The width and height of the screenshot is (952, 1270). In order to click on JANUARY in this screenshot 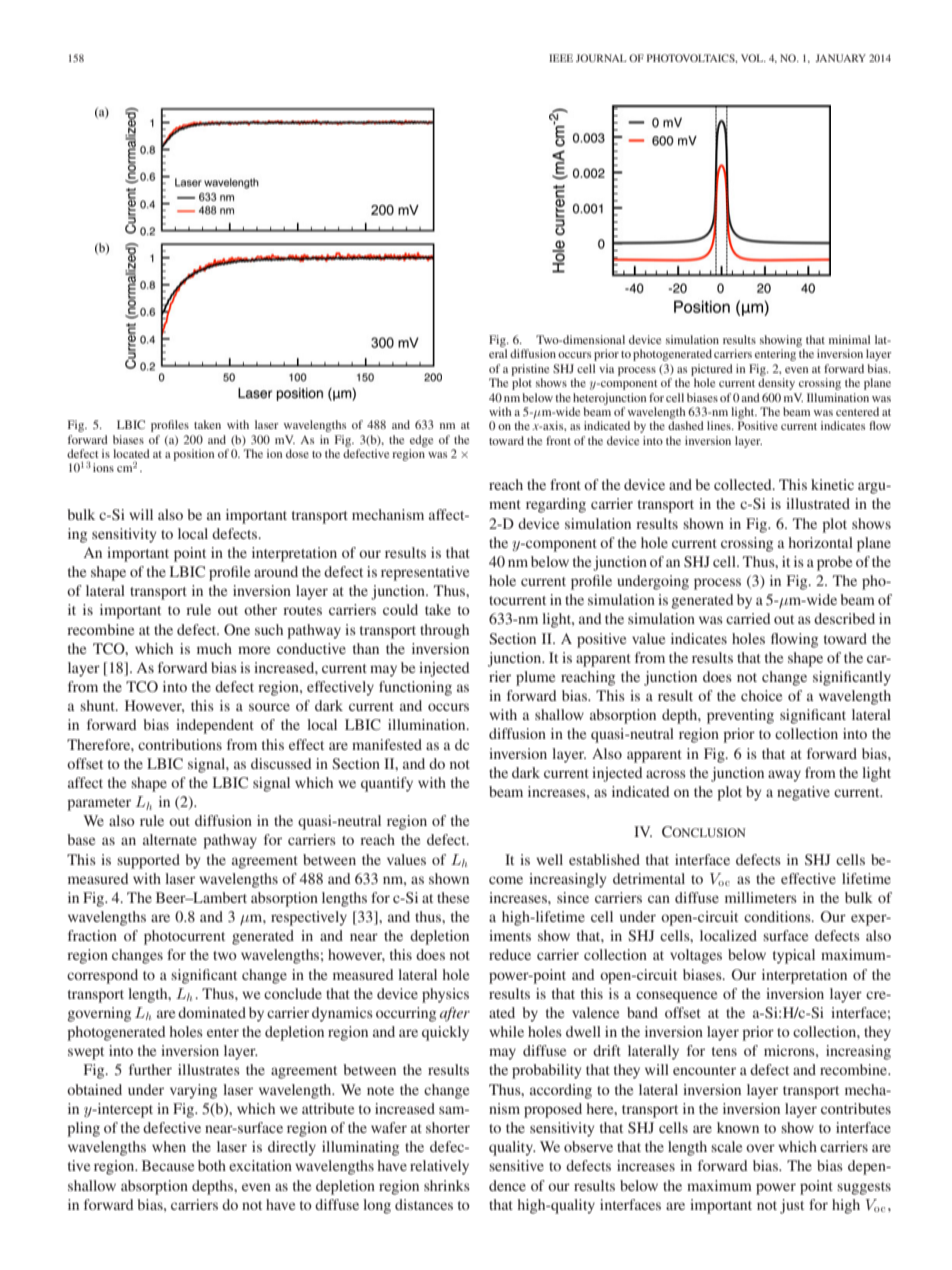, I will do `click(840, 58)`.
